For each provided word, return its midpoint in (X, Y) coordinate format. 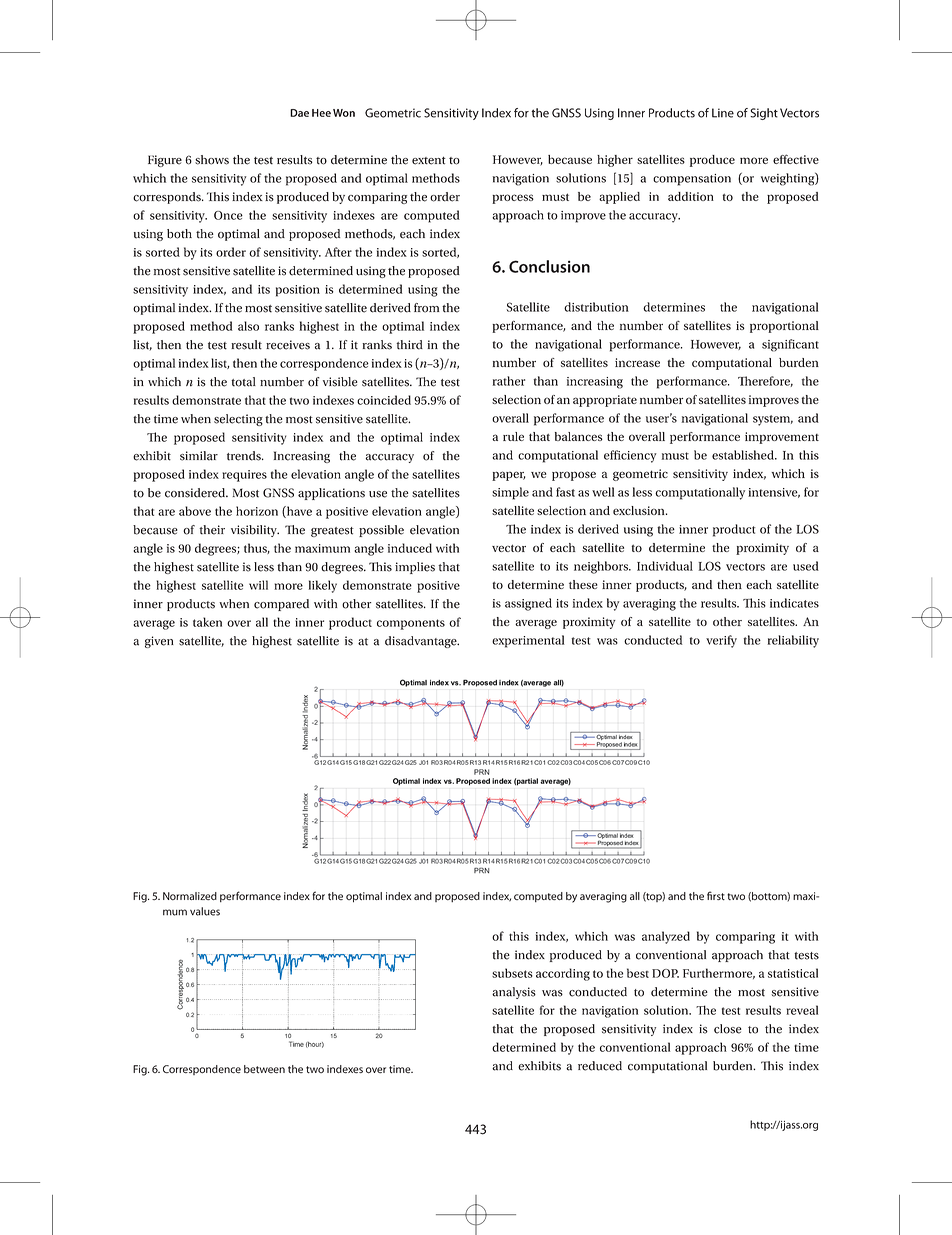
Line (723, 113)
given (159, 642)
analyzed (666, 937)
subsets (512, 973)
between (264, 1069)
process (513, 199)
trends (245, 456)
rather (508, 381)
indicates (794, 603)
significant (790, 345)
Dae (299, 113)
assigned (528, 604)
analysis (514, 993)
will (258, 585)
